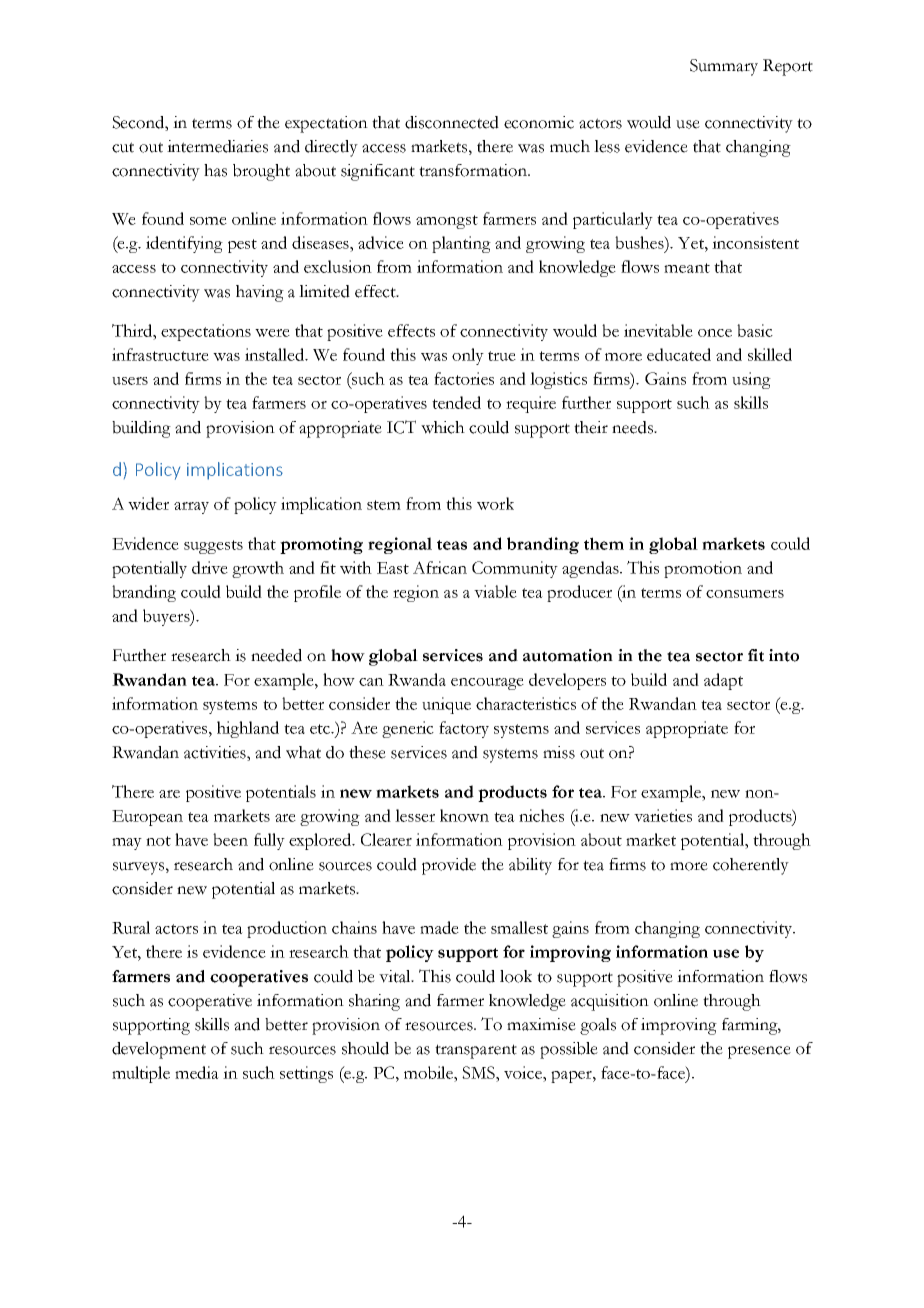 This screenshot has width=924, height=1308. Describe the element at coordinates (440, 567) in the screenshot. I see `African` at that location.
